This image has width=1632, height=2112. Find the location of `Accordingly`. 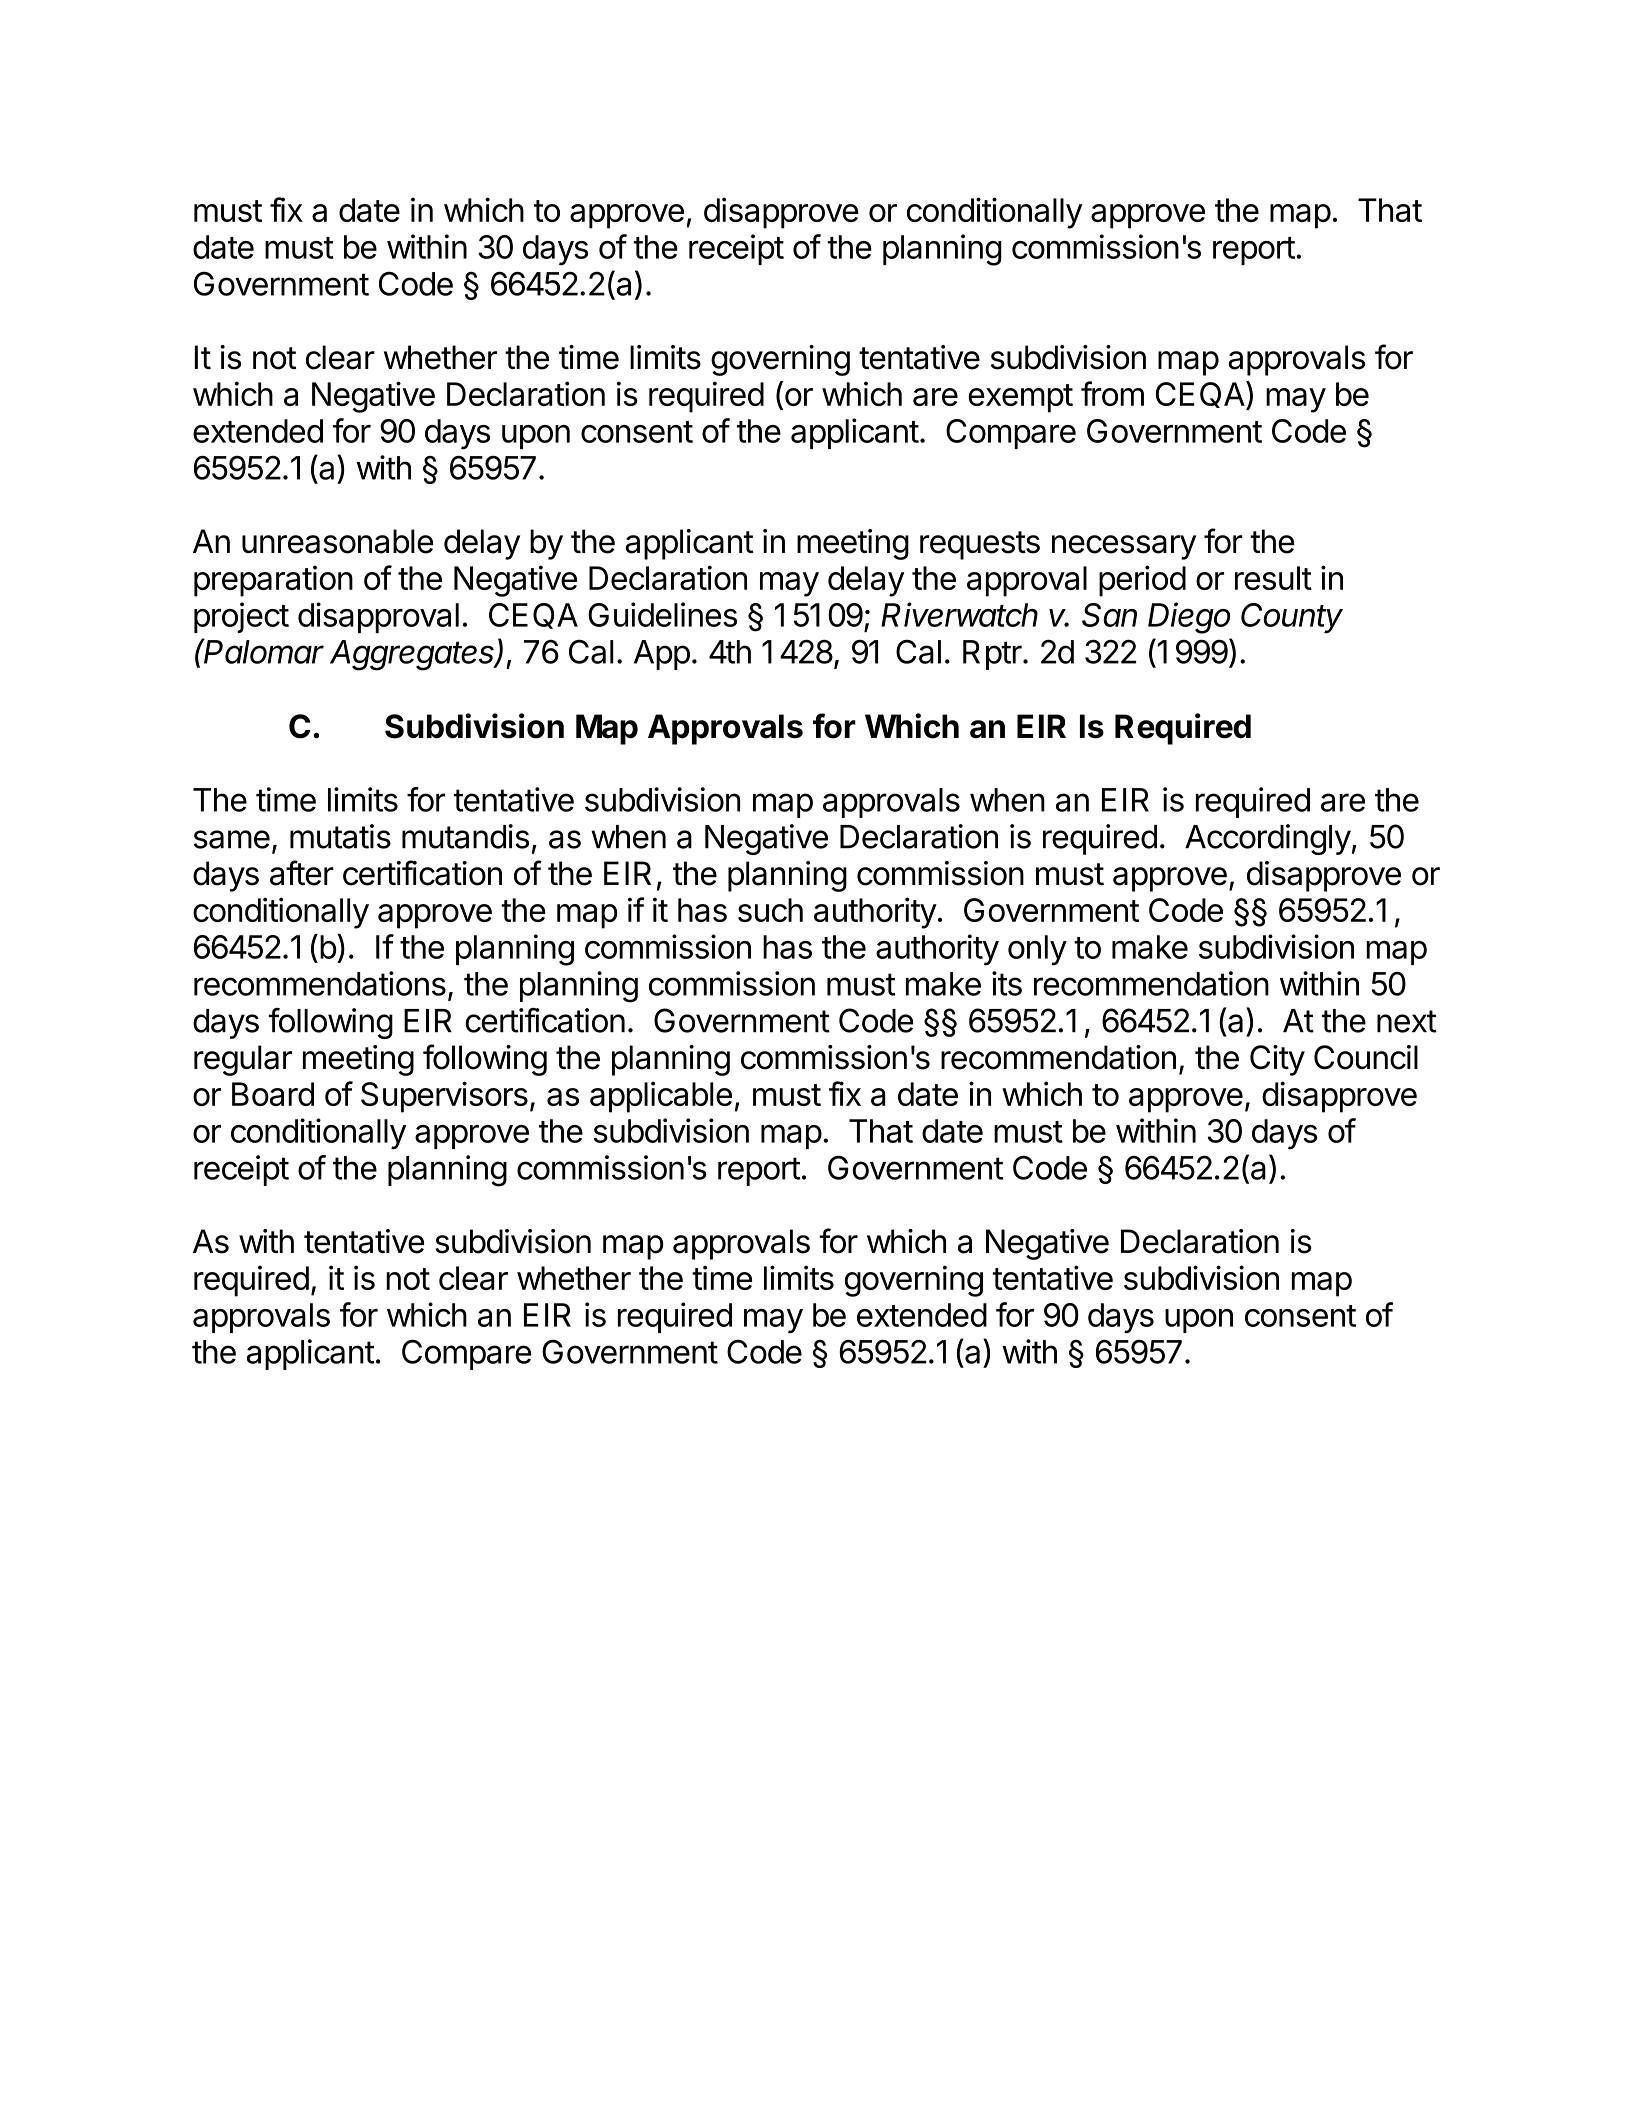

Accordingly is located at coordinates (1268, 839).
